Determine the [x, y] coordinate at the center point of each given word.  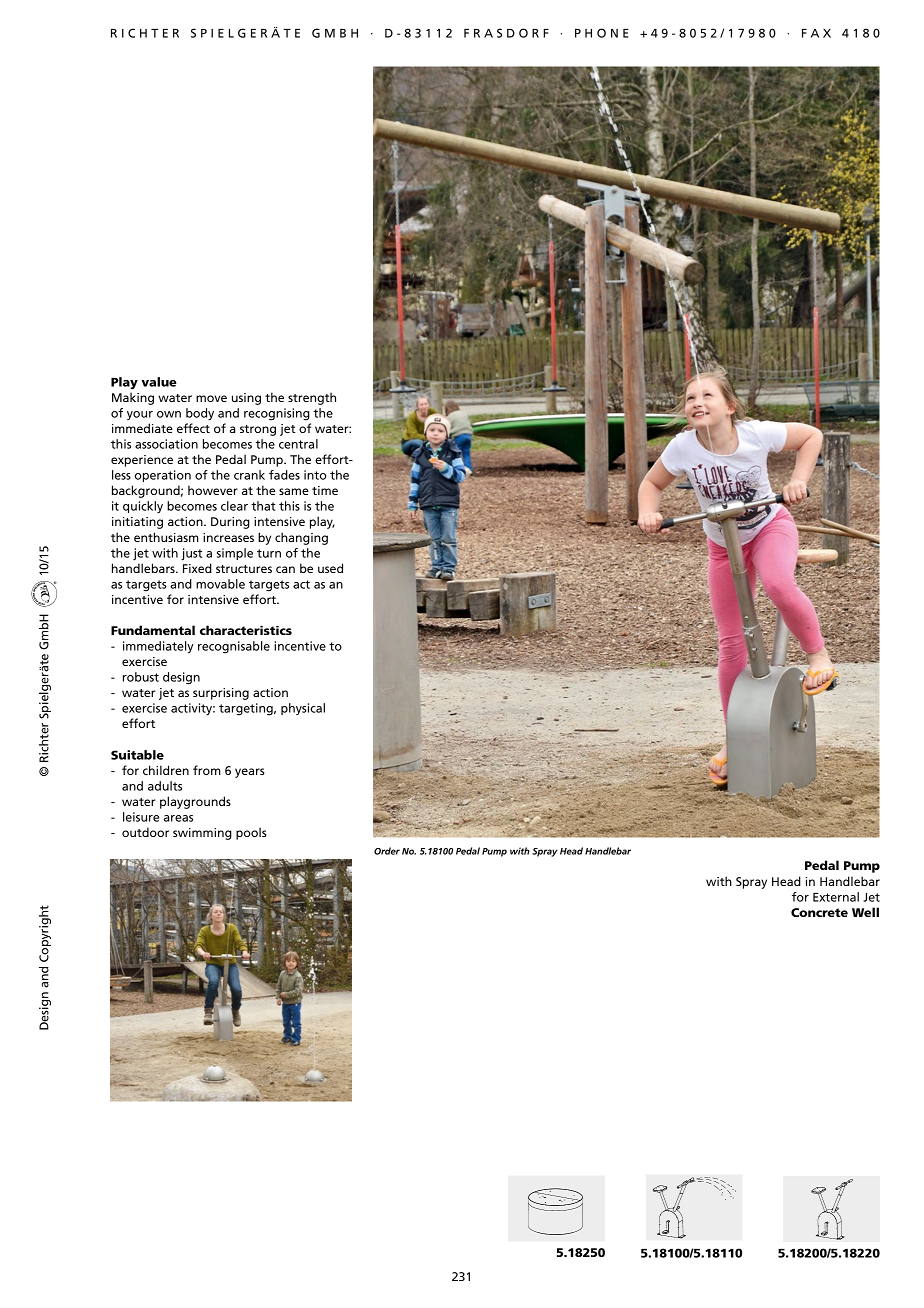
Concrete [819, 912]
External [836, 897]
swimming [202, 834]
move [211, 398]
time [325, 490]
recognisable [234, 647]
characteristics [246, 630]
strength [312, 398]
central [298, 444]
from [207, 770]
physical [303, 709]
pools [251, 833]
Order [387, 851]
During [230, 523]
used [330, 568]
